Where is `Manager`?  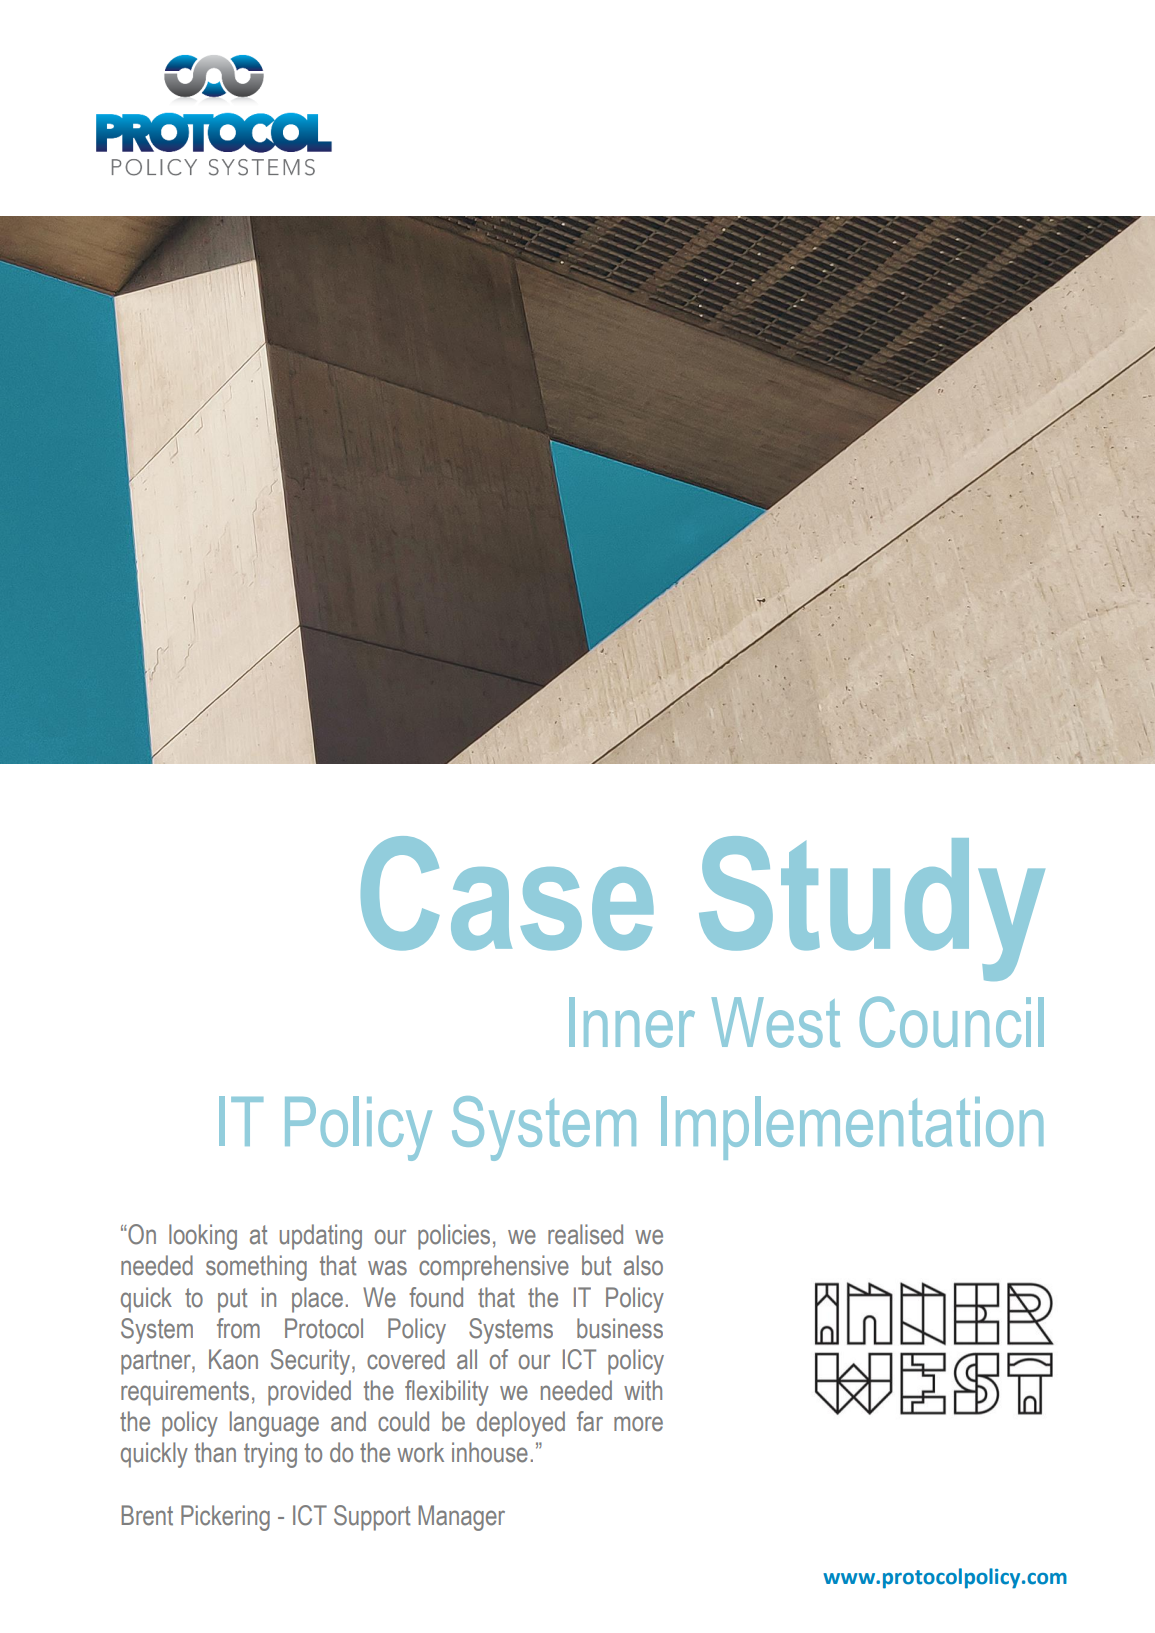 Manager is located at coordinates (461, 1518).
